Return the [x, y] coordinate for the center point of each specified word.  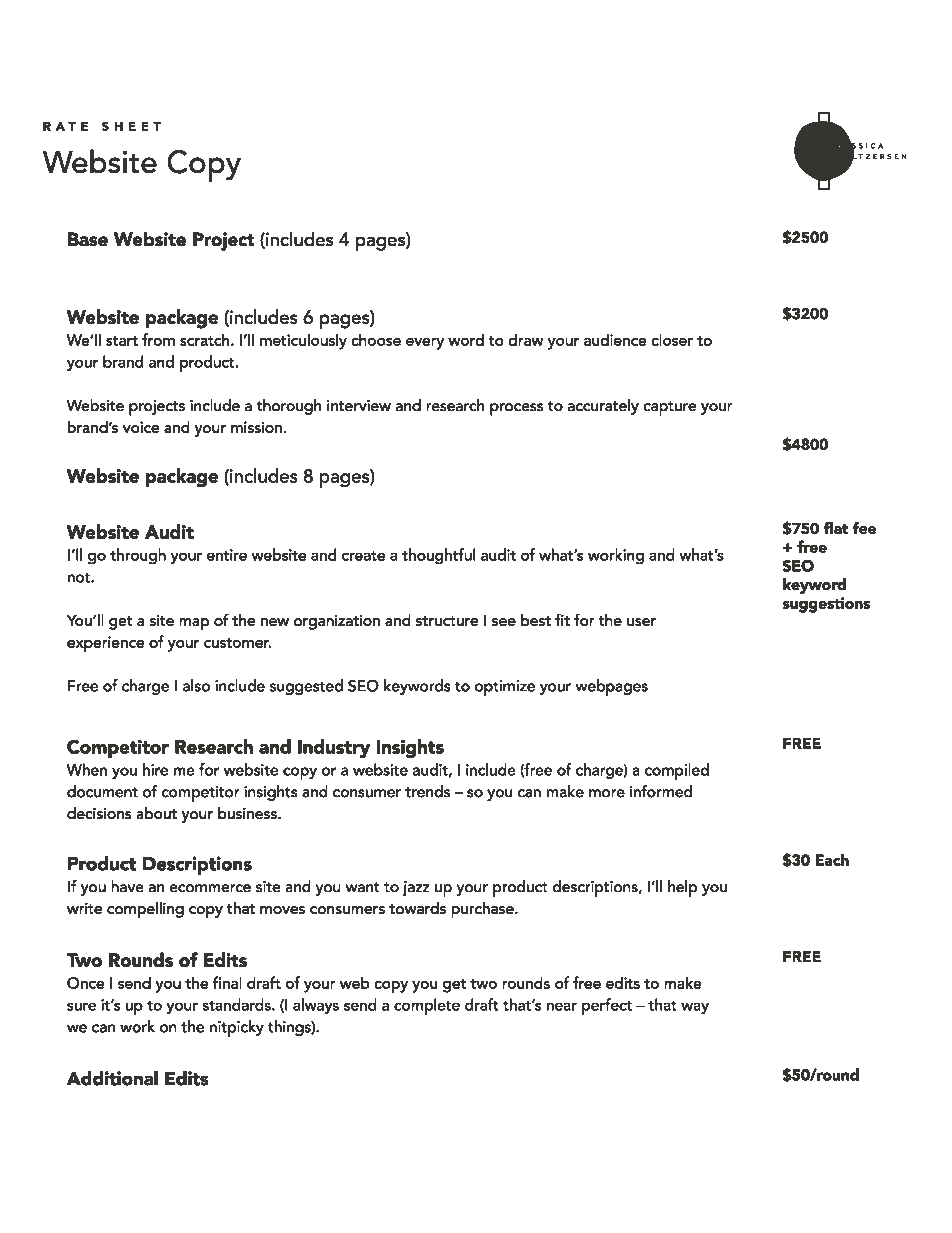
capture [670, 408]
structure [447, 621]
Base [88, 239]
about [156, 813]
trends [427, 791]
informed [661, 791]
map [194, 624]
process [516, 409]
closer [672, 339]
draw [526, 340]
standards [238, 1004]
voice [141, 427]
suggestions [826, 605]
